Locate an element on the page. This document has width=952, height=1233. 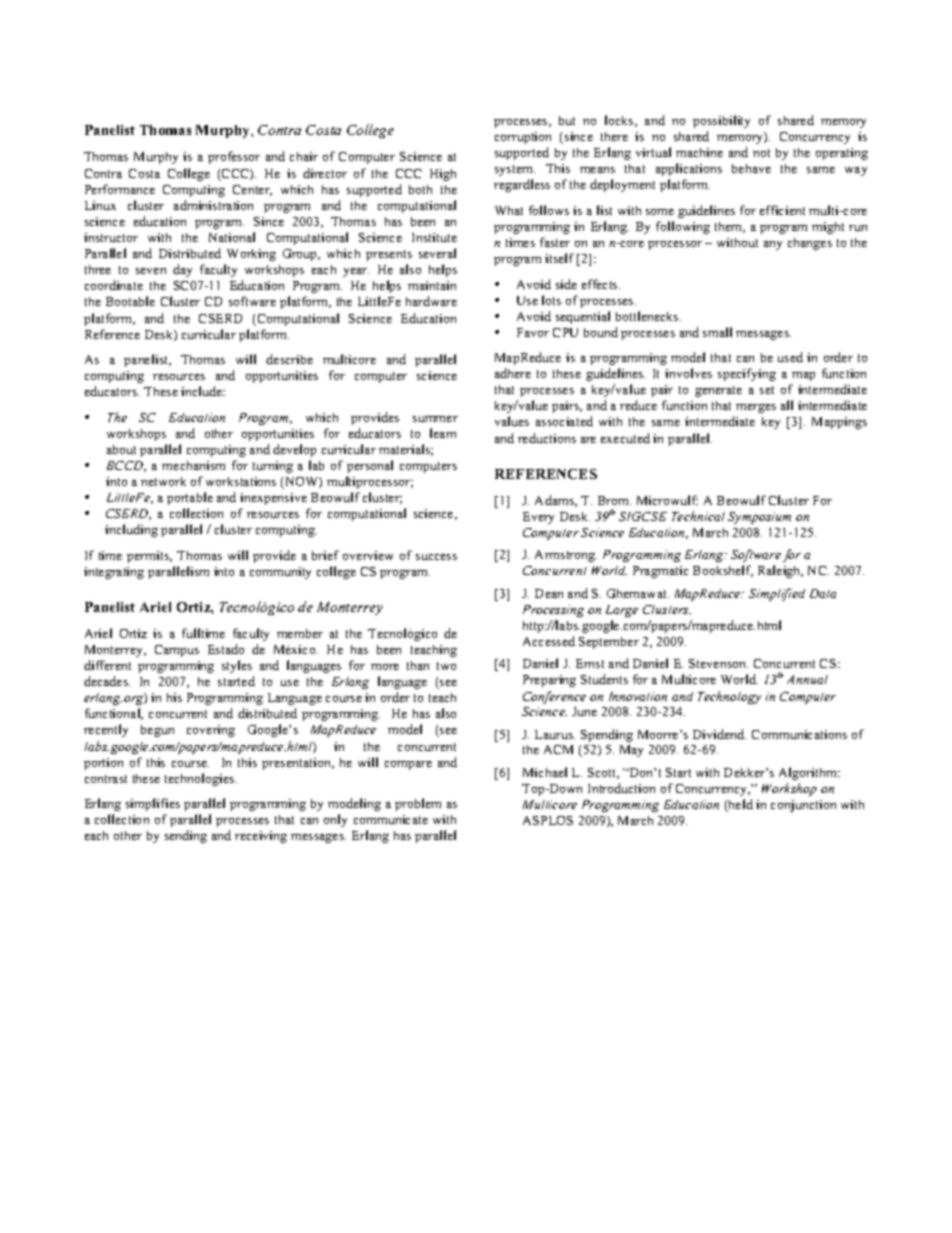
Symposium is located at coordinates (759, 518).
